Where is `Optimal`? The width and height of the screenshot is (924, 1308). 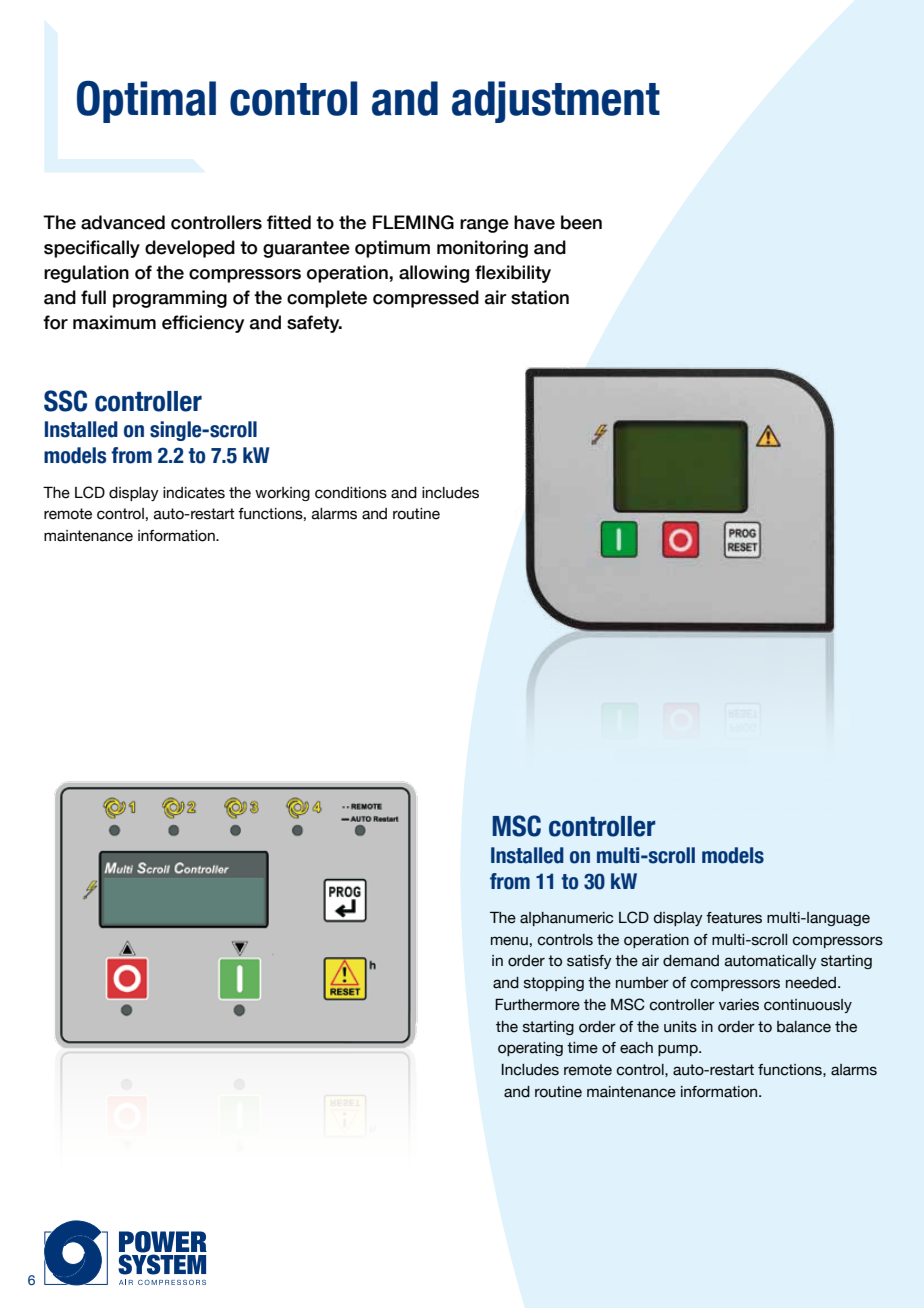 Optimal is located at coordinates (146, 101).
